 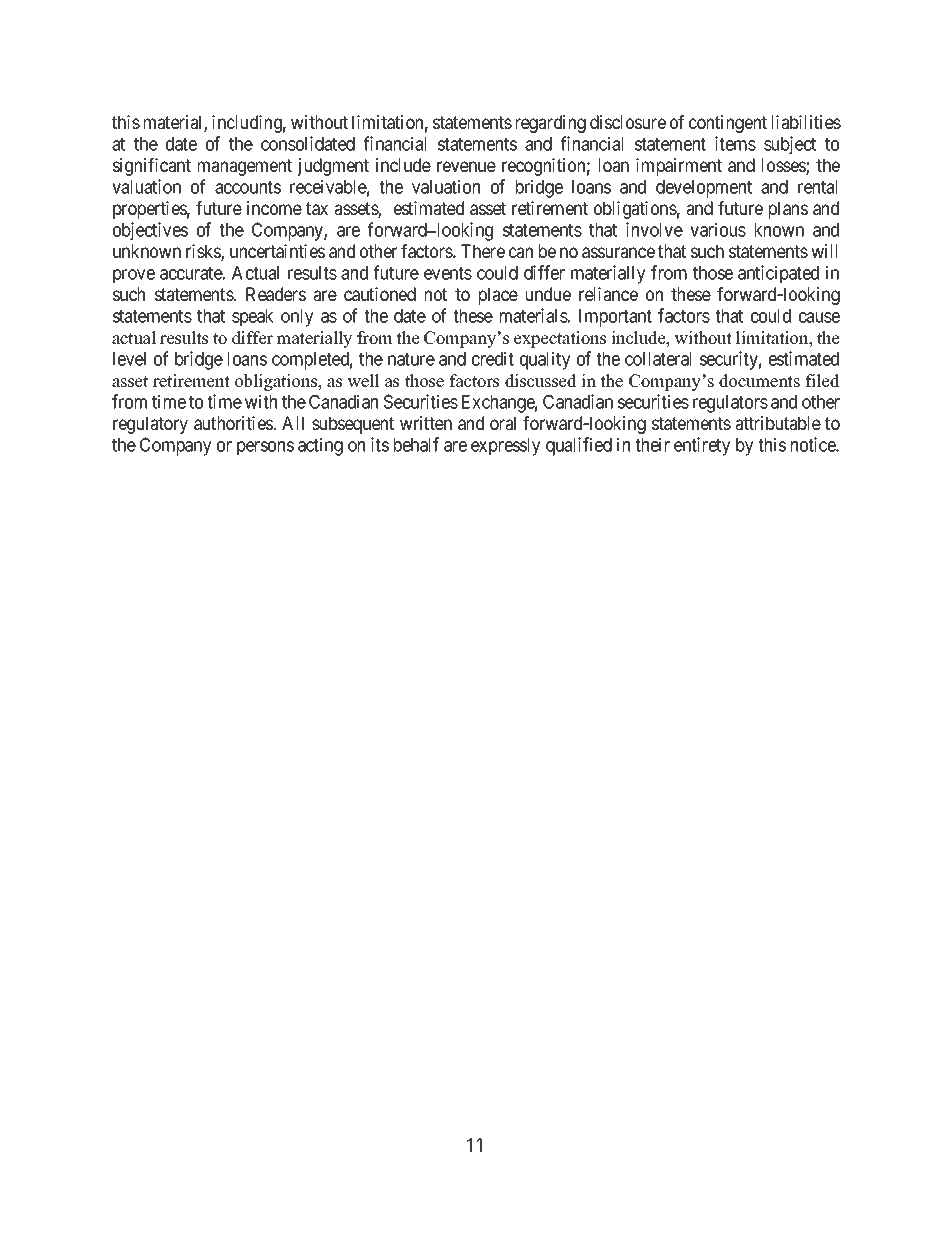 I want to click on regarding, so click(x=551, y=124).
